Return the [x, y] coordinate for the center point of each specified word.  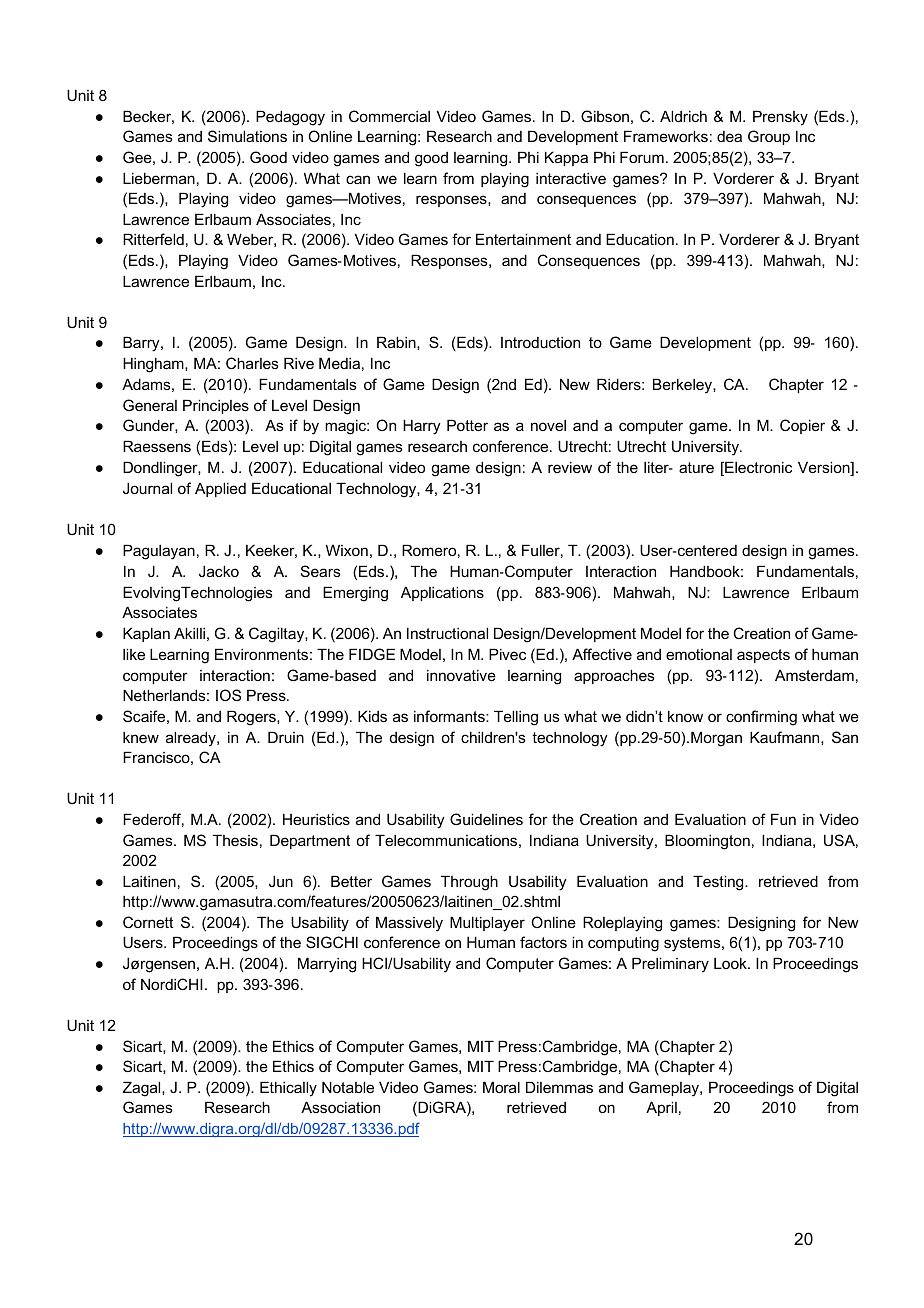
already [192, 739]
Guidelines [486, 819]
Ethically [288, 1089]
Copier [802, 426]
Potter [467, 425]
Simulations [247, 136]
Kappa [566, 158]
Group [769, 137]
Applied [220, 489]
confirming [761, 718]
